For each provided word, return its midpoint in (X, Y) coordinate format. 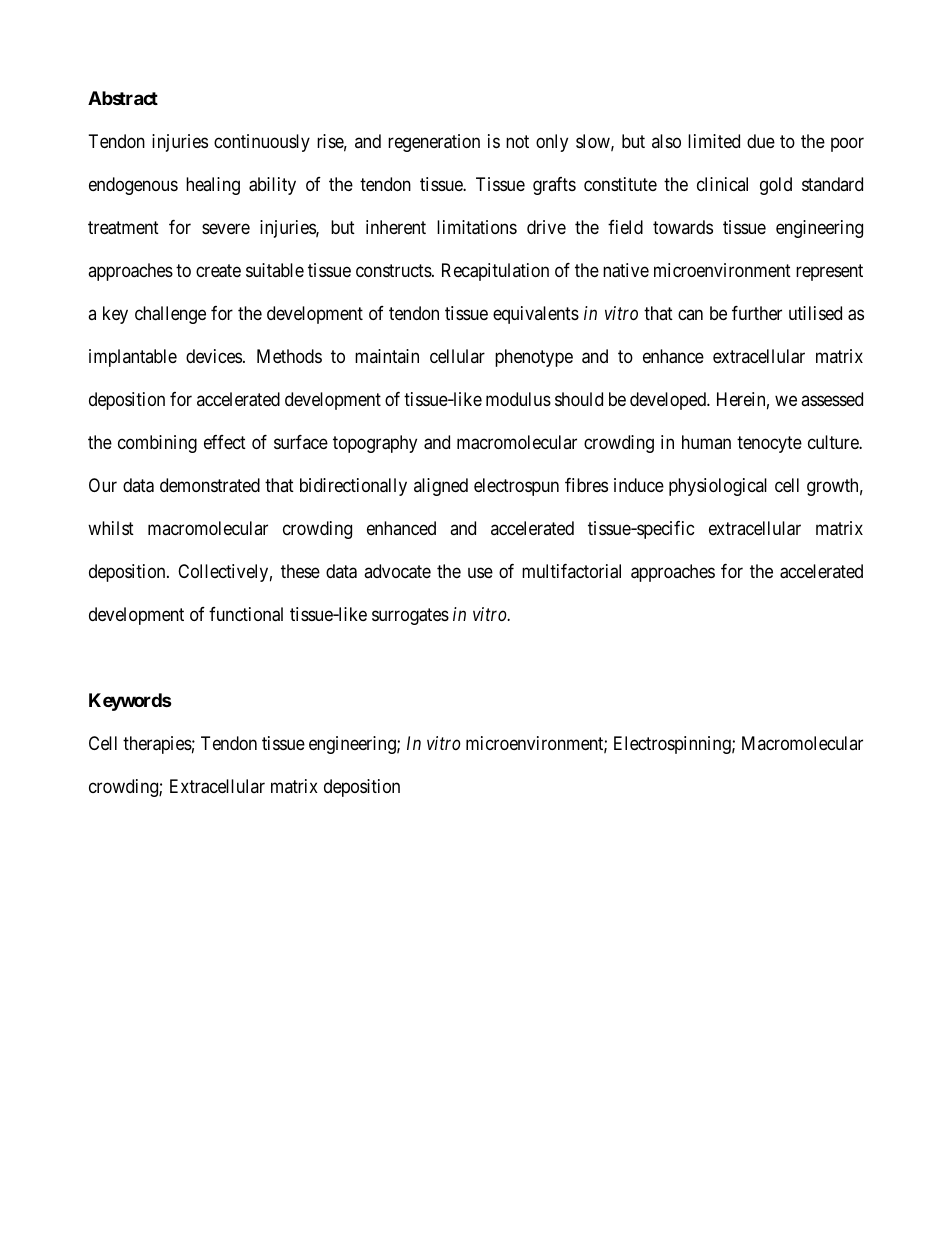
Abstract (123, 98)
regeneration (434, 143)
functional (246, 614)
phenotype (534, 358)
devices (214, 356)
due (761, 141)
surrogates (410, 616)
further (757, 313)
